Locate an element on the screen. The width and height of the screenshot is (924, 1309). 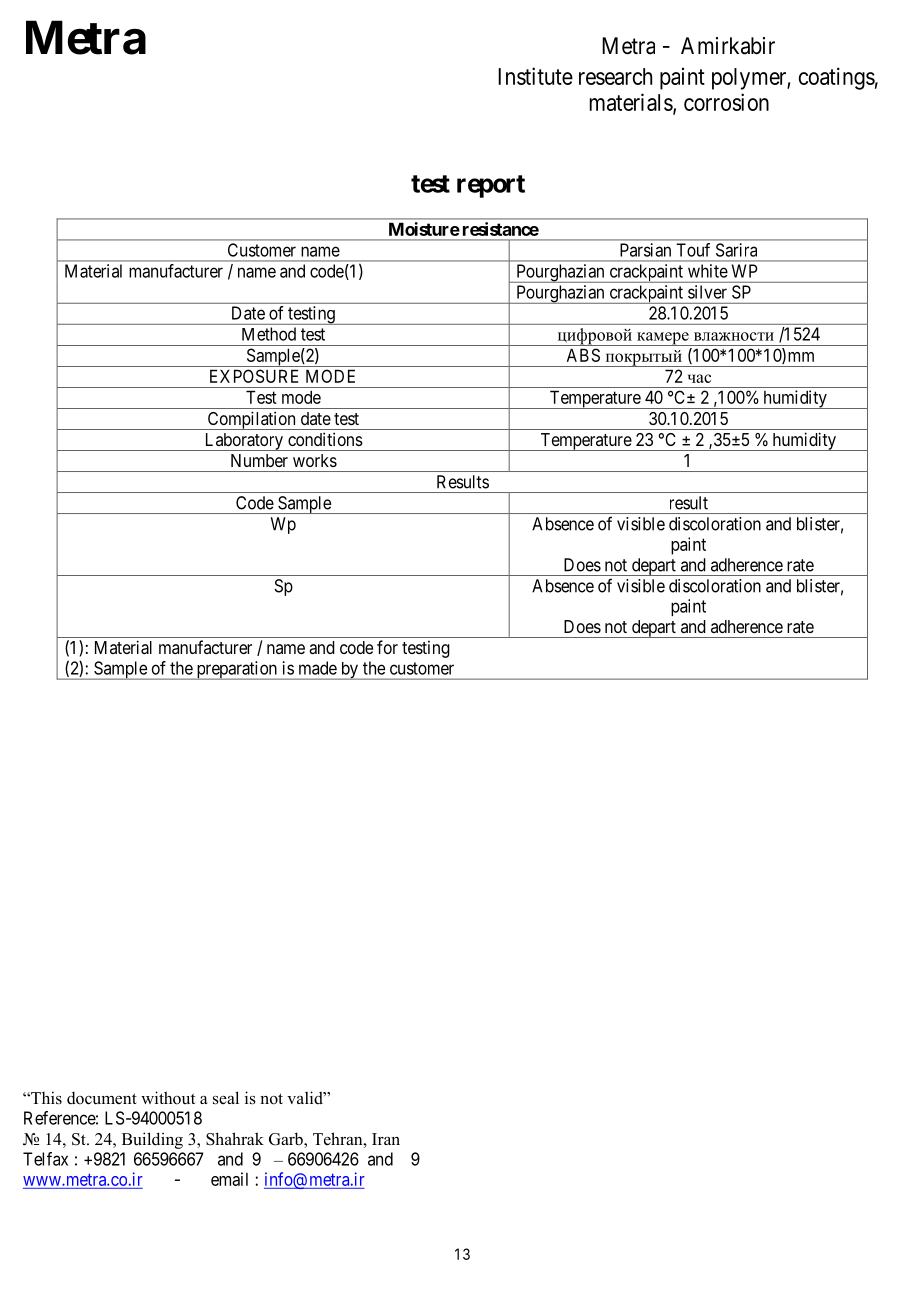
Method is located at coordinates (269, 334).
